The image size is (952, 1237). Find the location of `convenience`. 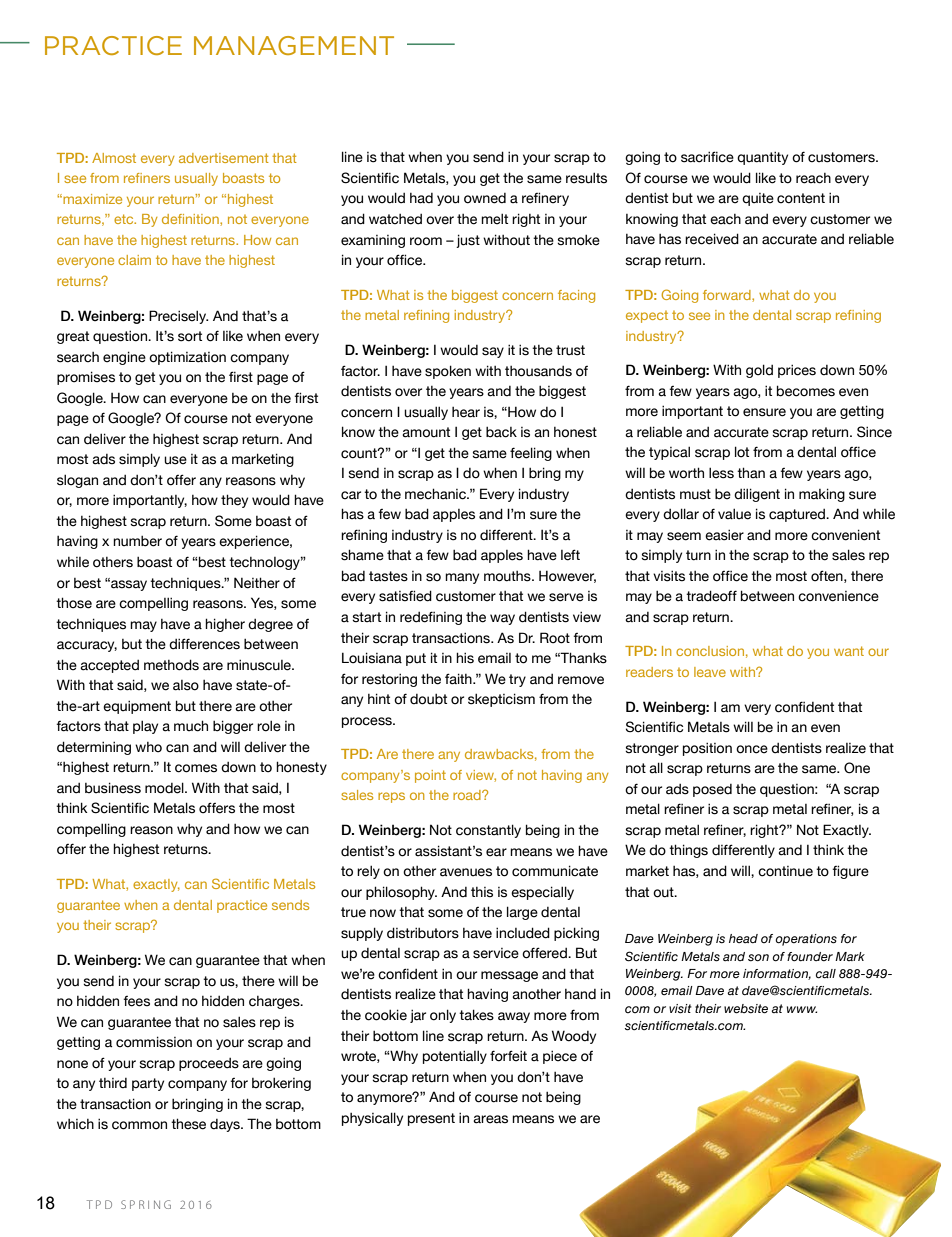

convenience is located at coordinates (838, 596).
